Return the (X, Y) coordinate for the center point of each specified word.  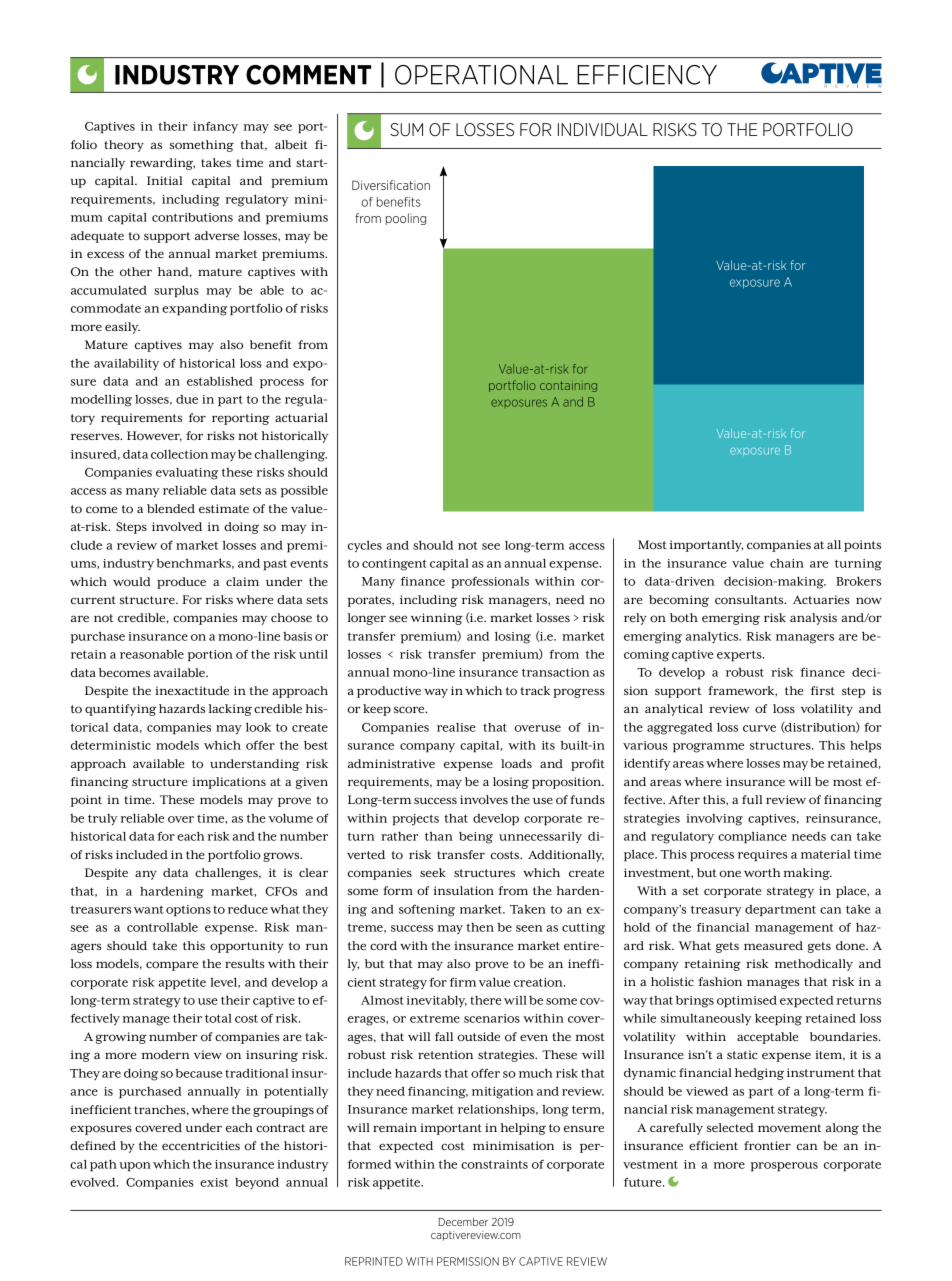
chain (787, 563)
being (476, 838)
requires (763, 856)
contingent (394, 565)
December (463, 1221)
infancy (215, 127)
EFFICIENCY (647, 75)
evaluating (187, 474)
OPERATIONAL (481, 75)
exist (214, 1182)
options (188, 911)
